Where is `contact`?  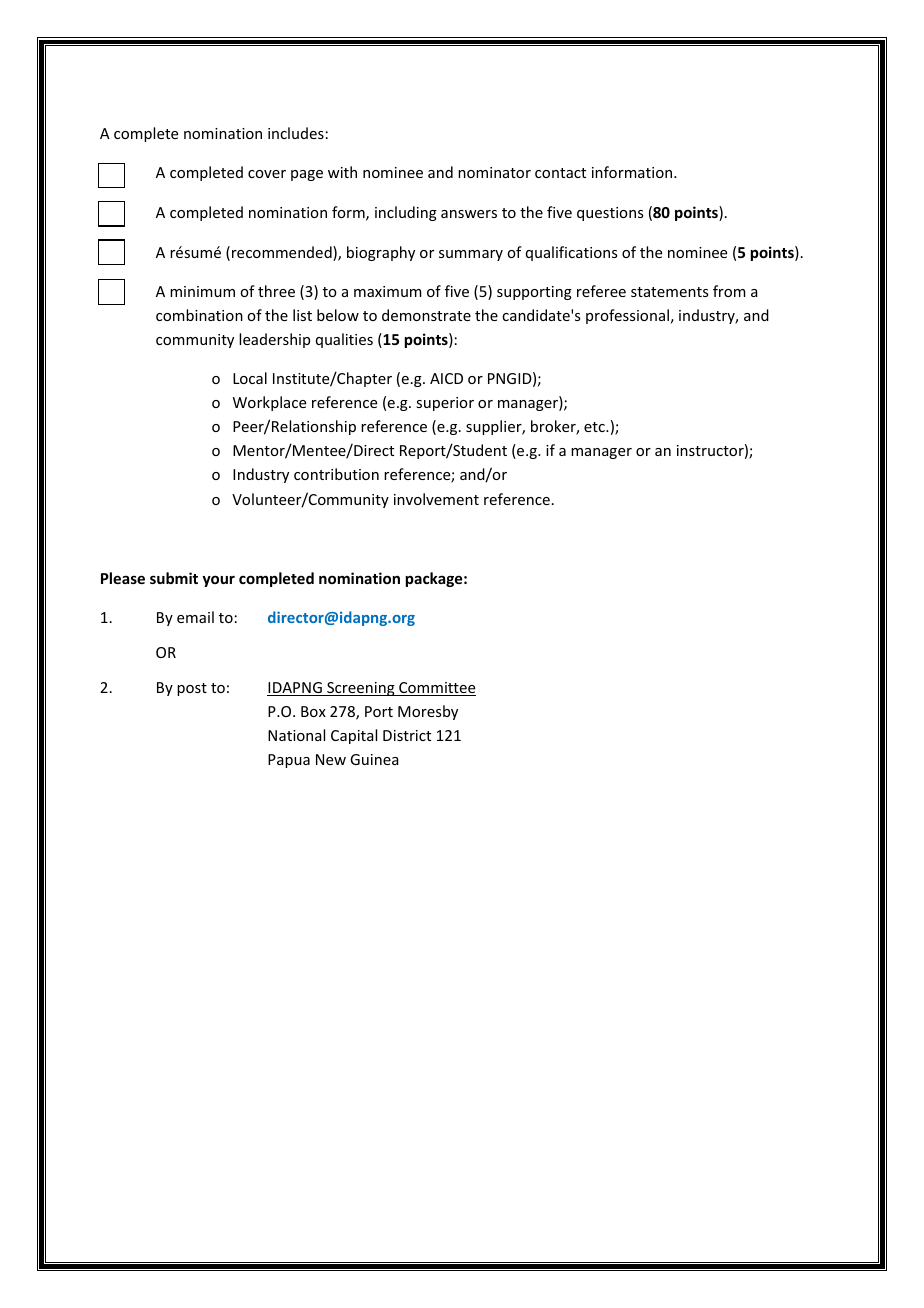
contact is located at coordinates (560, 173).
